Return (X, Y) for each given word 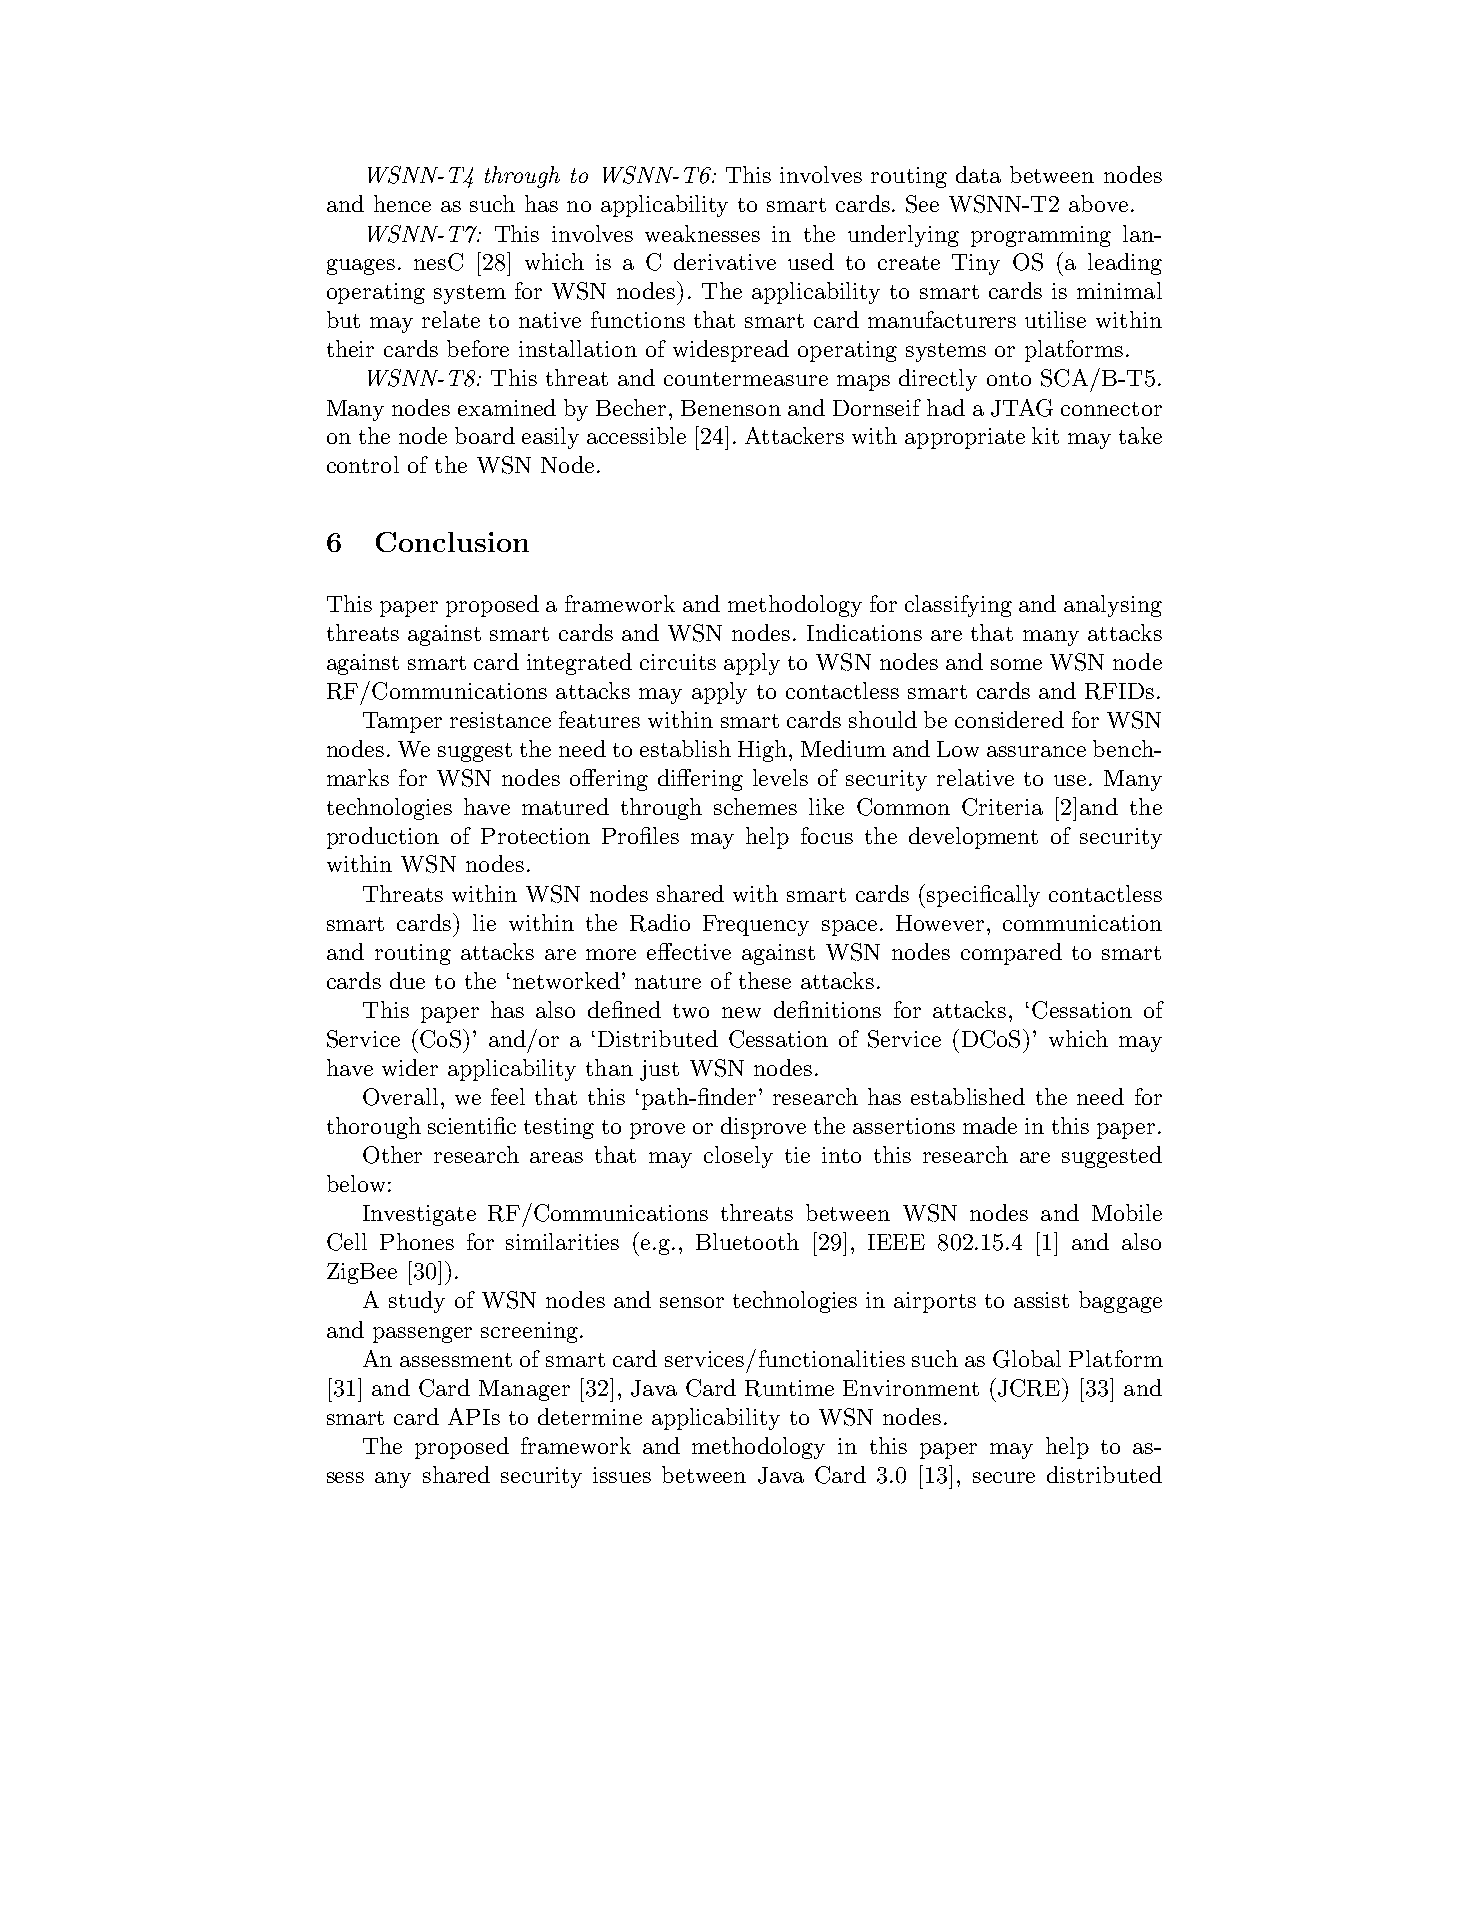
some (1016, 664)
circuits (678, 662)
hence (402, 203)
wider (410, 1067)
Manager (524, 1390)
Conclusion (452, 542)
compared (1011, 954)
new (741, 1012)
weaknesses (702, 233)
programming (1041, 236)
